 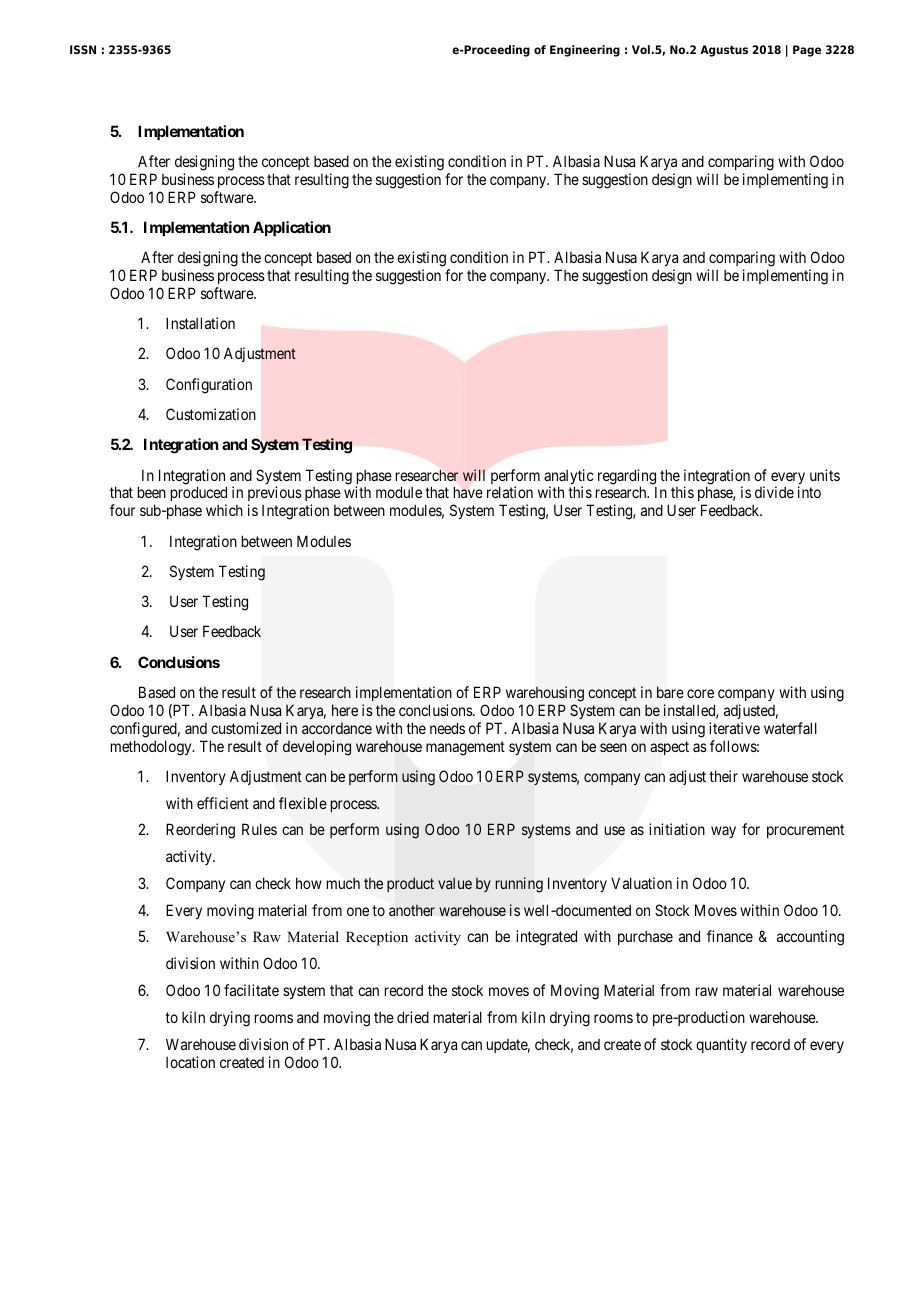 I want to click on iterative, so click(x=734, y=728).
